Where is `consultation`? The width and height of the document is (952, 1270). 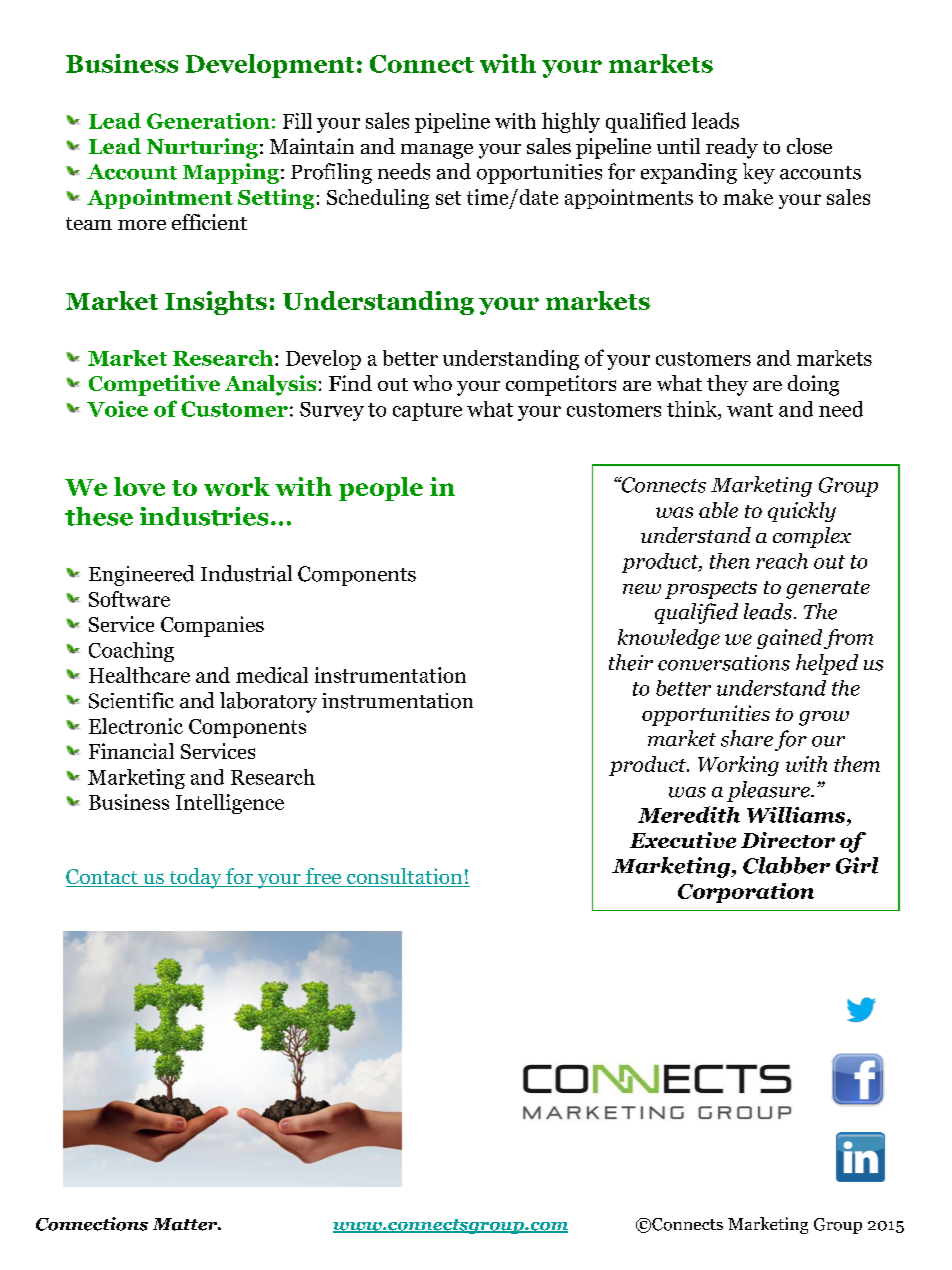 consultation is located at coordinates (405, 877).
